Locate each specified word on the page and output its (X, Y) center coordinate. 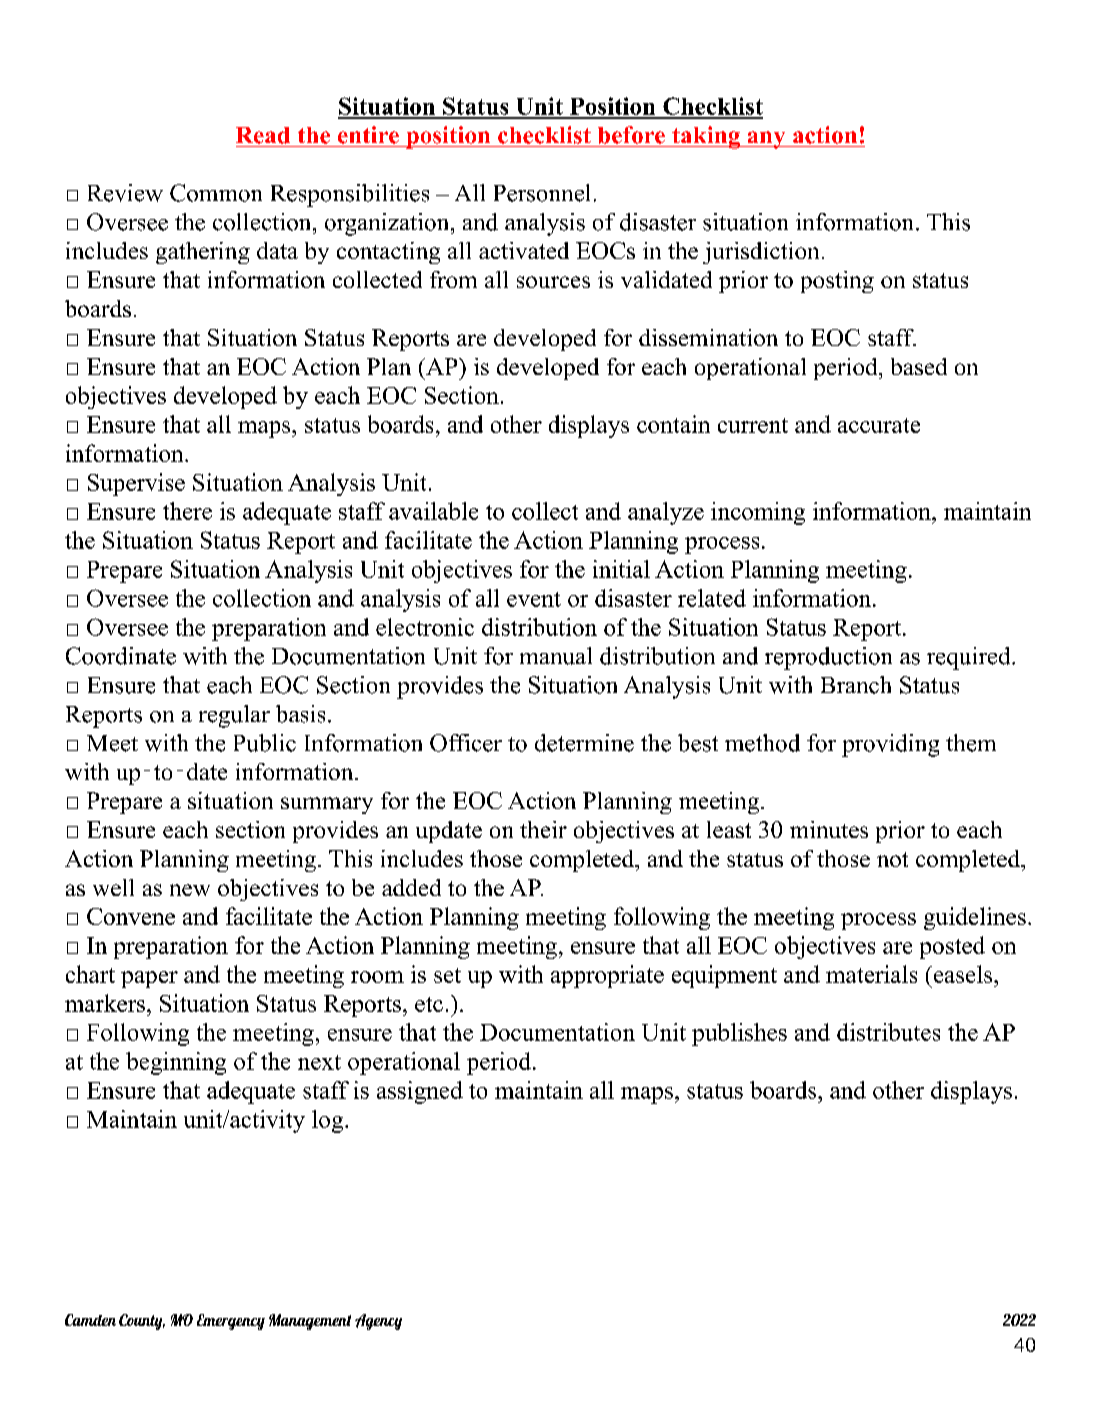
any (766, 140)
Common (216, 193)
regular (234, 716)
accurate (879, 425)
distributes (888, 1032)
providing (890, 745)
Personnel (542, 193)
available (433, 511)
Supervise (136, 484)
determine (584, 743)
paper (149, 979)
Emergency (231, 1322)
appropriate (607, 976)
